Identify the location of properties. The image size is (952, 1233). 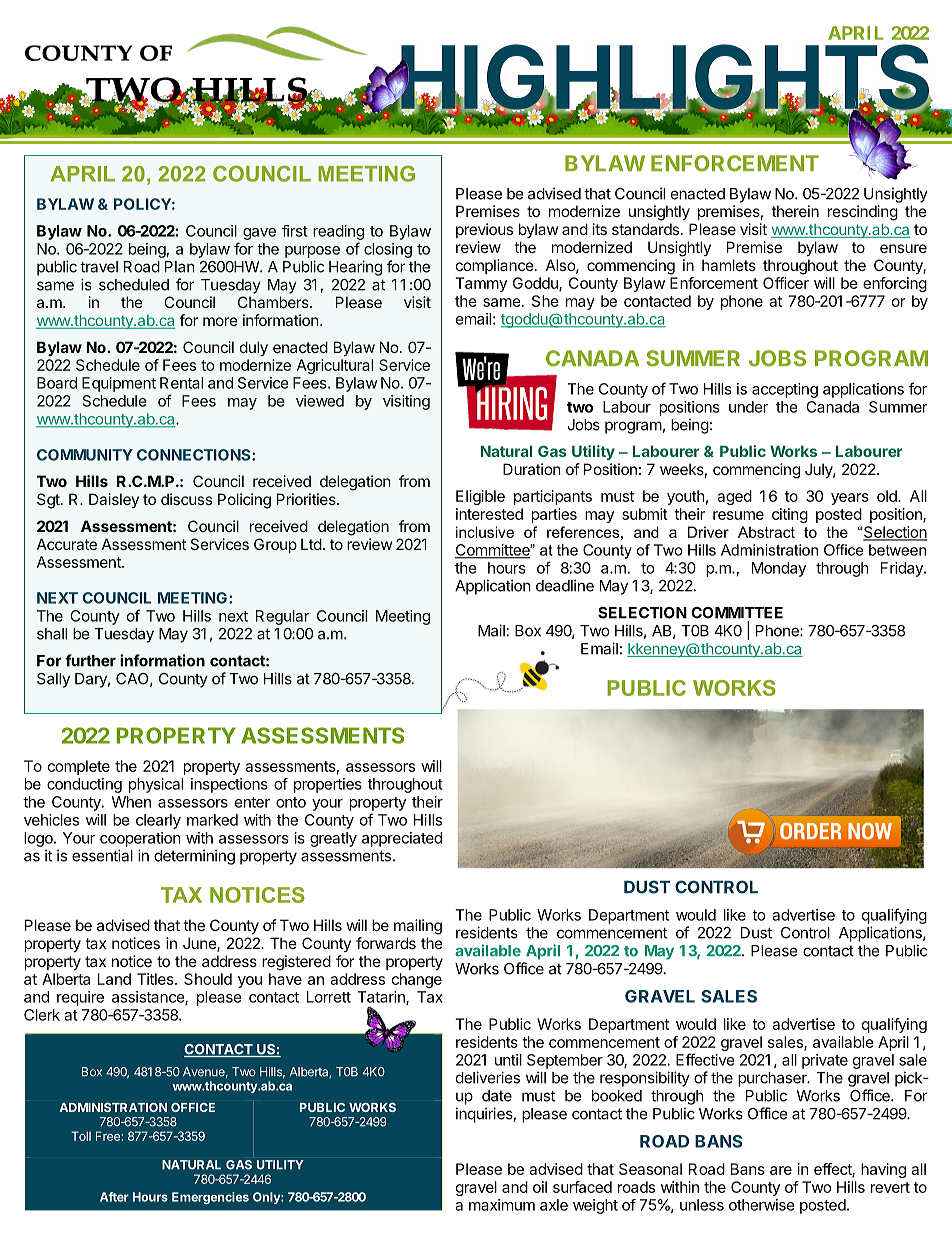
(328, 785).
